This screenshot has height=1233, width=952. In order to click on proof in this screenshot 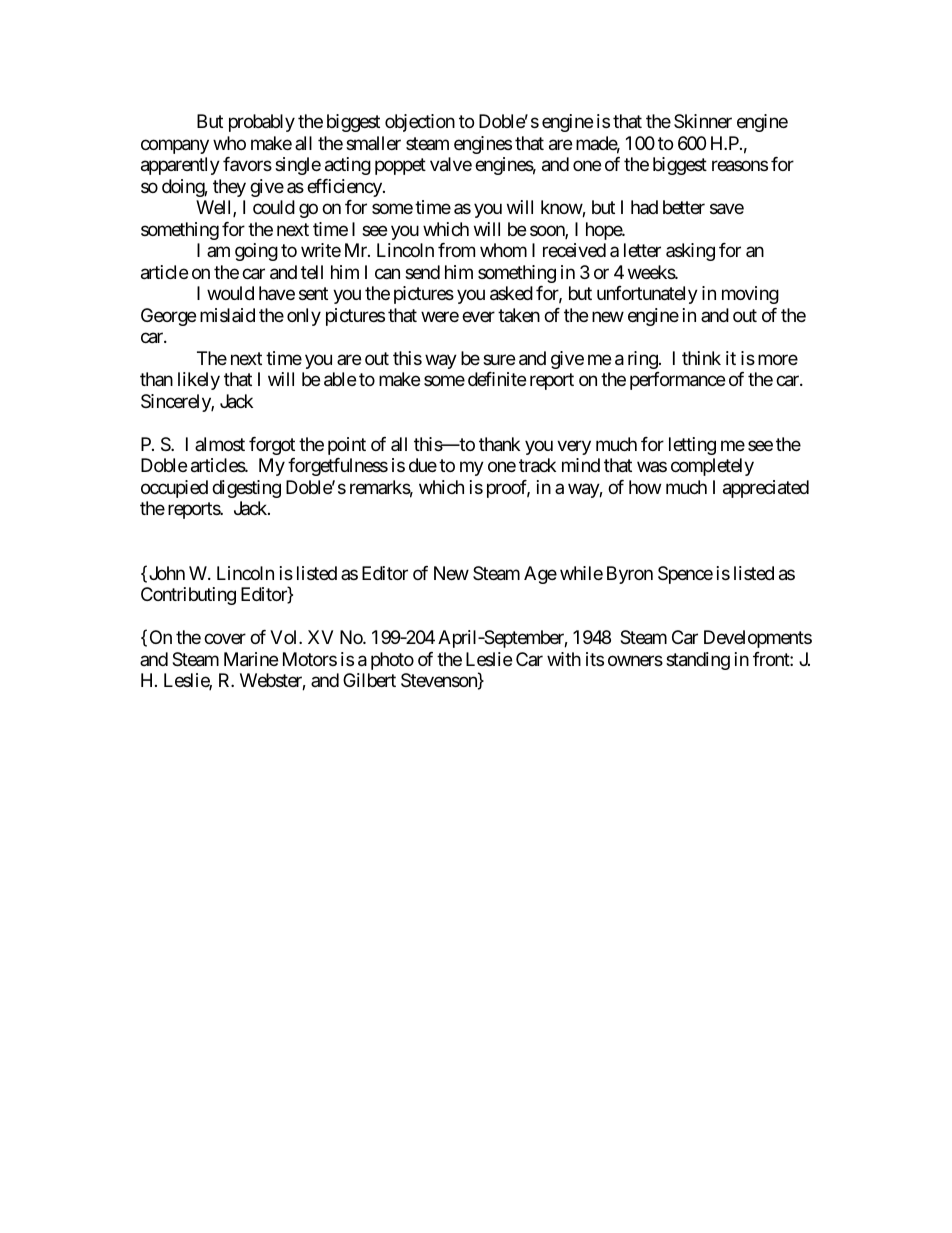, I will do `click(508, 489)`.
